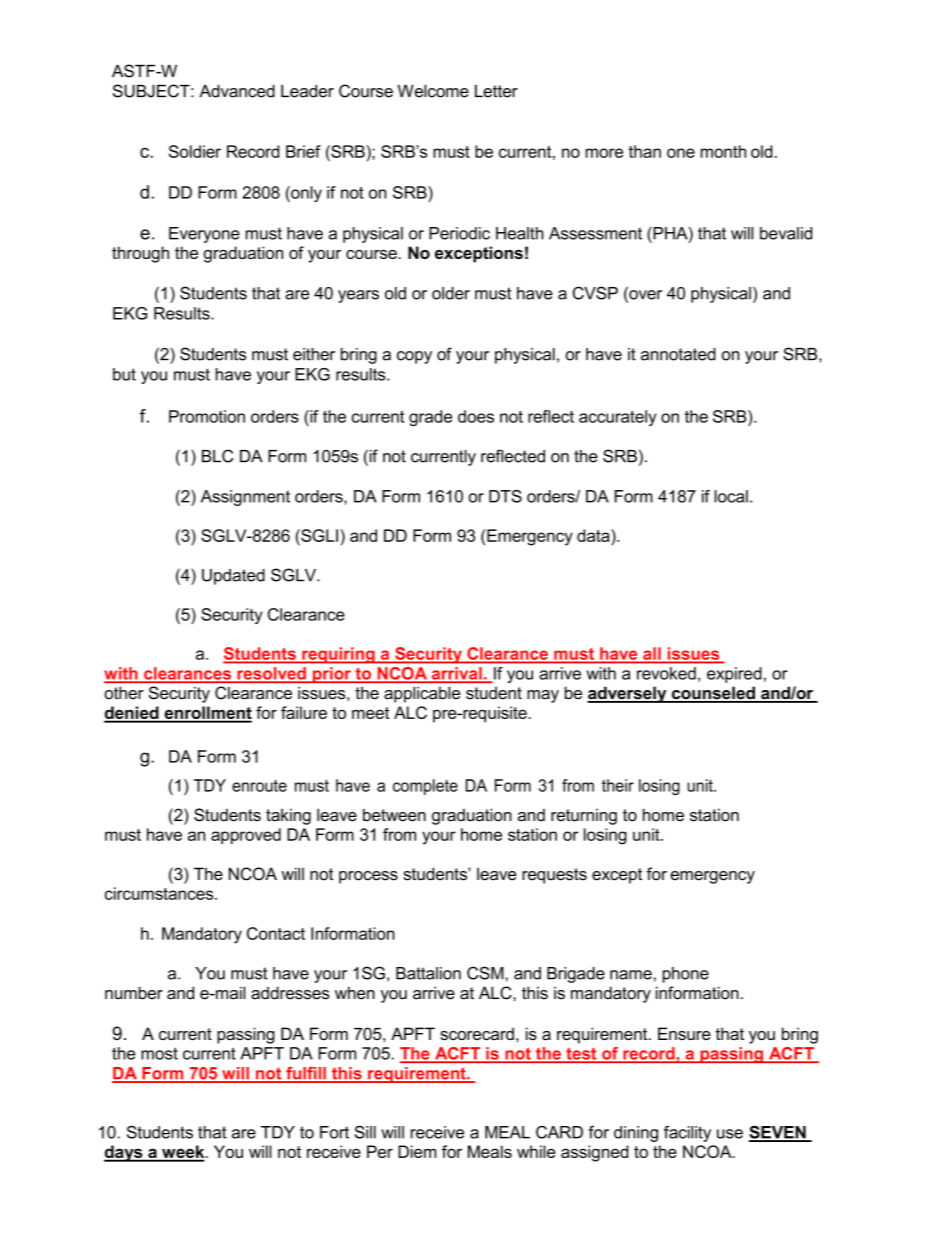 Image resolution: width=952 pixels, height=1233 pixels. I want to click on Soldier, so click(195, 151).
